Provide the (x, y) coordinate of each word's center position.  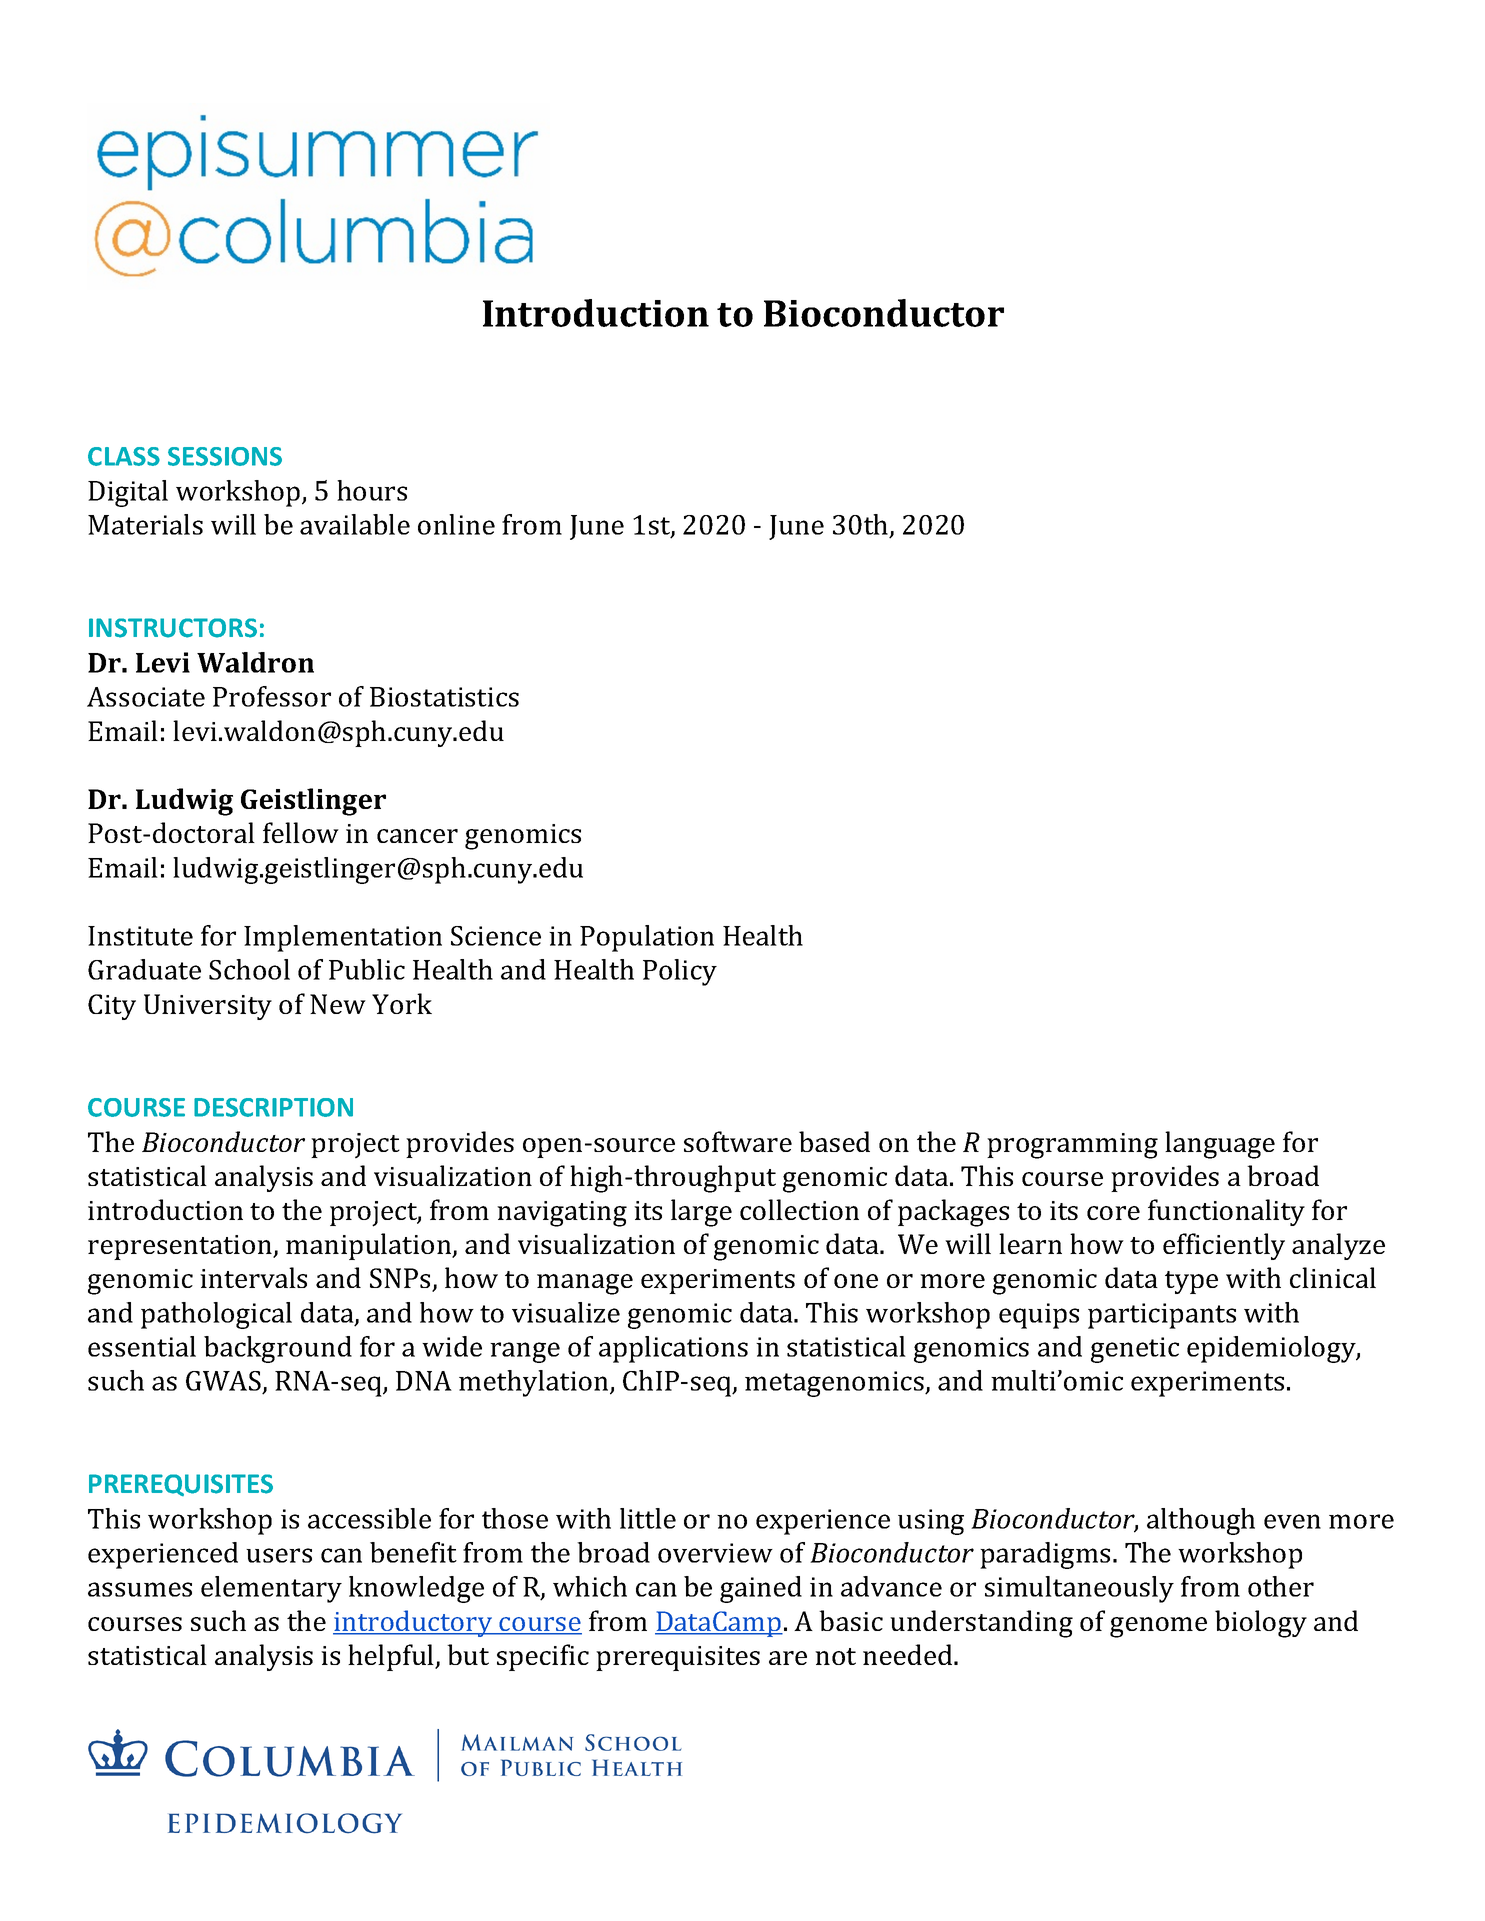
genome (1158, 1627)
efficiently (1224, 1246)
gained (761, 1589)
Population (647, 938)
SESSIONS (225, 456)
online (456, 524)
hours (372, 490)
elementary (271, 1589)
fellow (301, 832)
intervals (253, 1277)
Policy (680, 972)
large (701, 1213)
